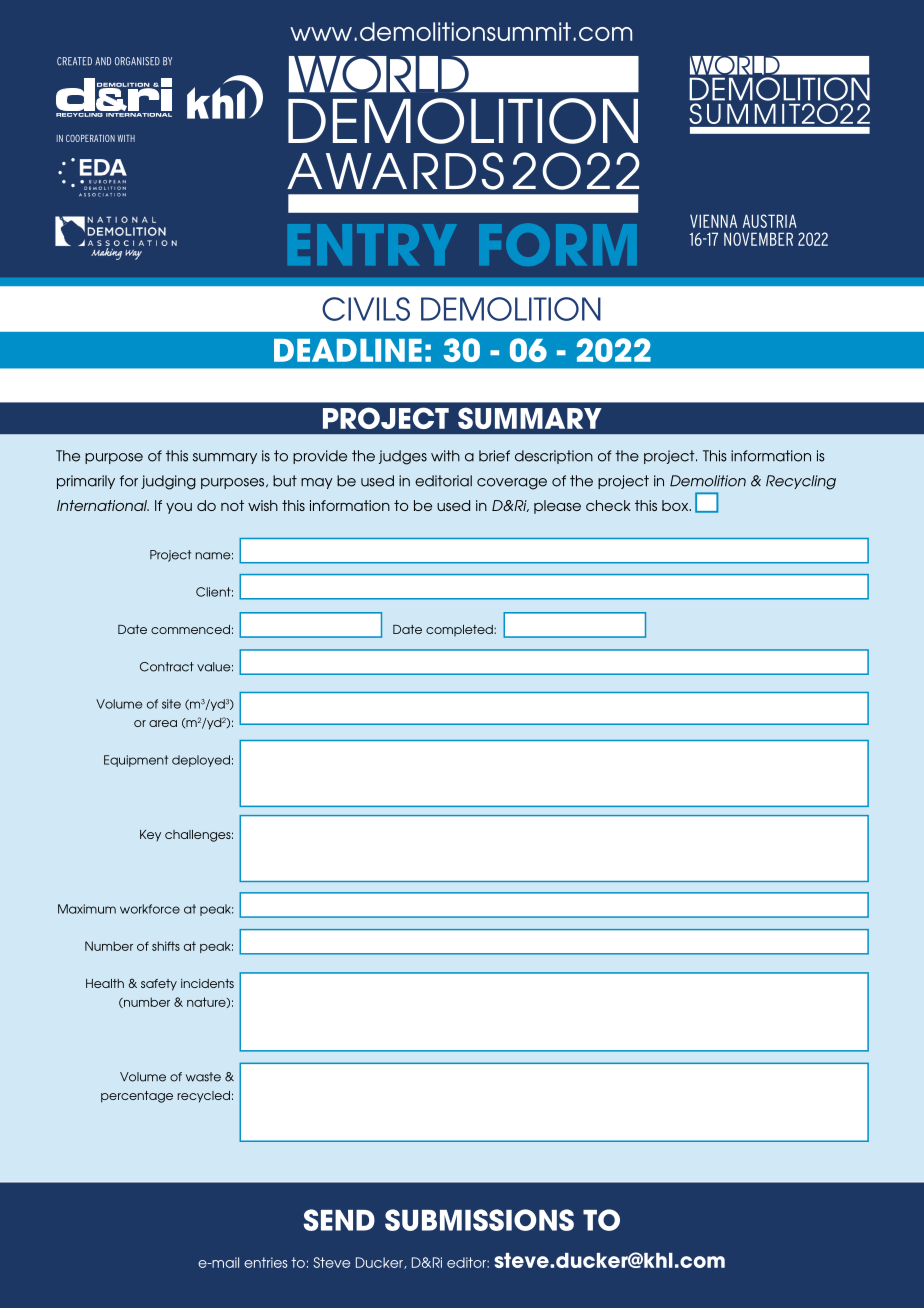 The image size is (924, 1308). What do you see at coordinates (137, 61) in the document?
I see `ORGANISED` at bounding box center [137, 61].
